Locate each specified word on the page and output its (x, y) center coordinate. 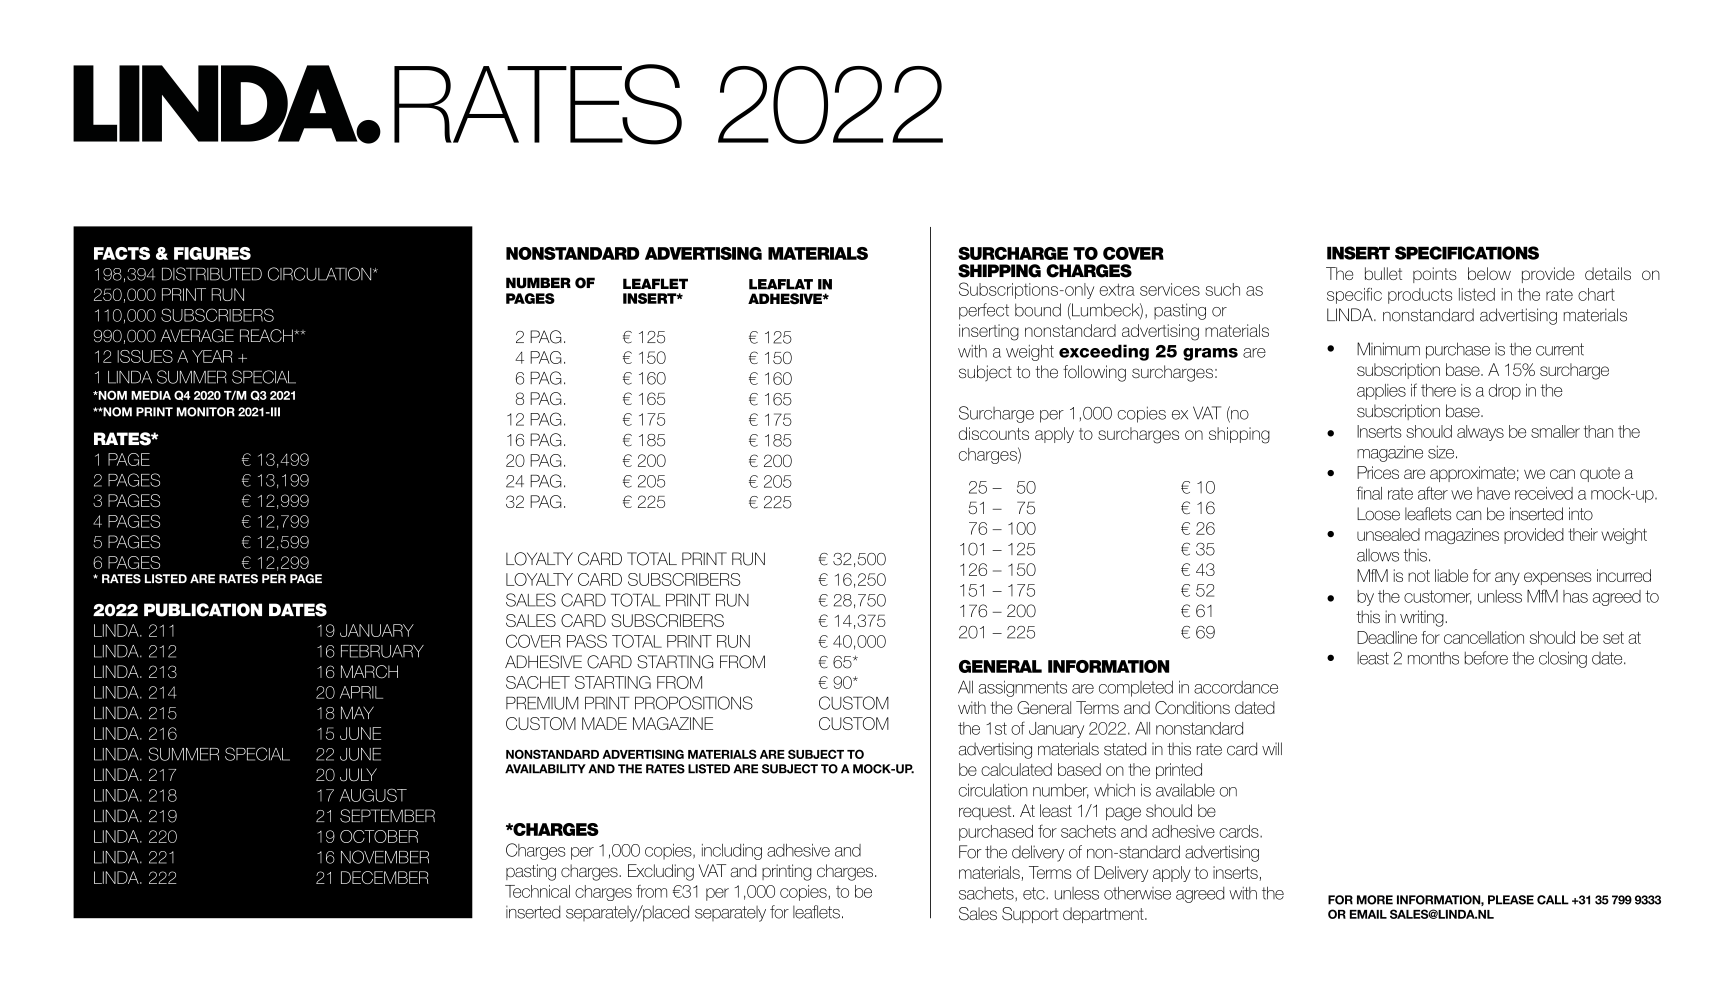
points (1435, 275)
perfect (984, 311)
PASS (587, 641)
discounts (994, 433)
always (1480, 433)
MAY (357, 712)
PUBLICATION (203, 610)
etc (1035, 893)
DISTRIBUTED (212, 274)
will (1272, 748)
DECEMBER (385, 877)
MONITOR (206, 412)
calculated (1016, 769)
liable (1451, 575)
